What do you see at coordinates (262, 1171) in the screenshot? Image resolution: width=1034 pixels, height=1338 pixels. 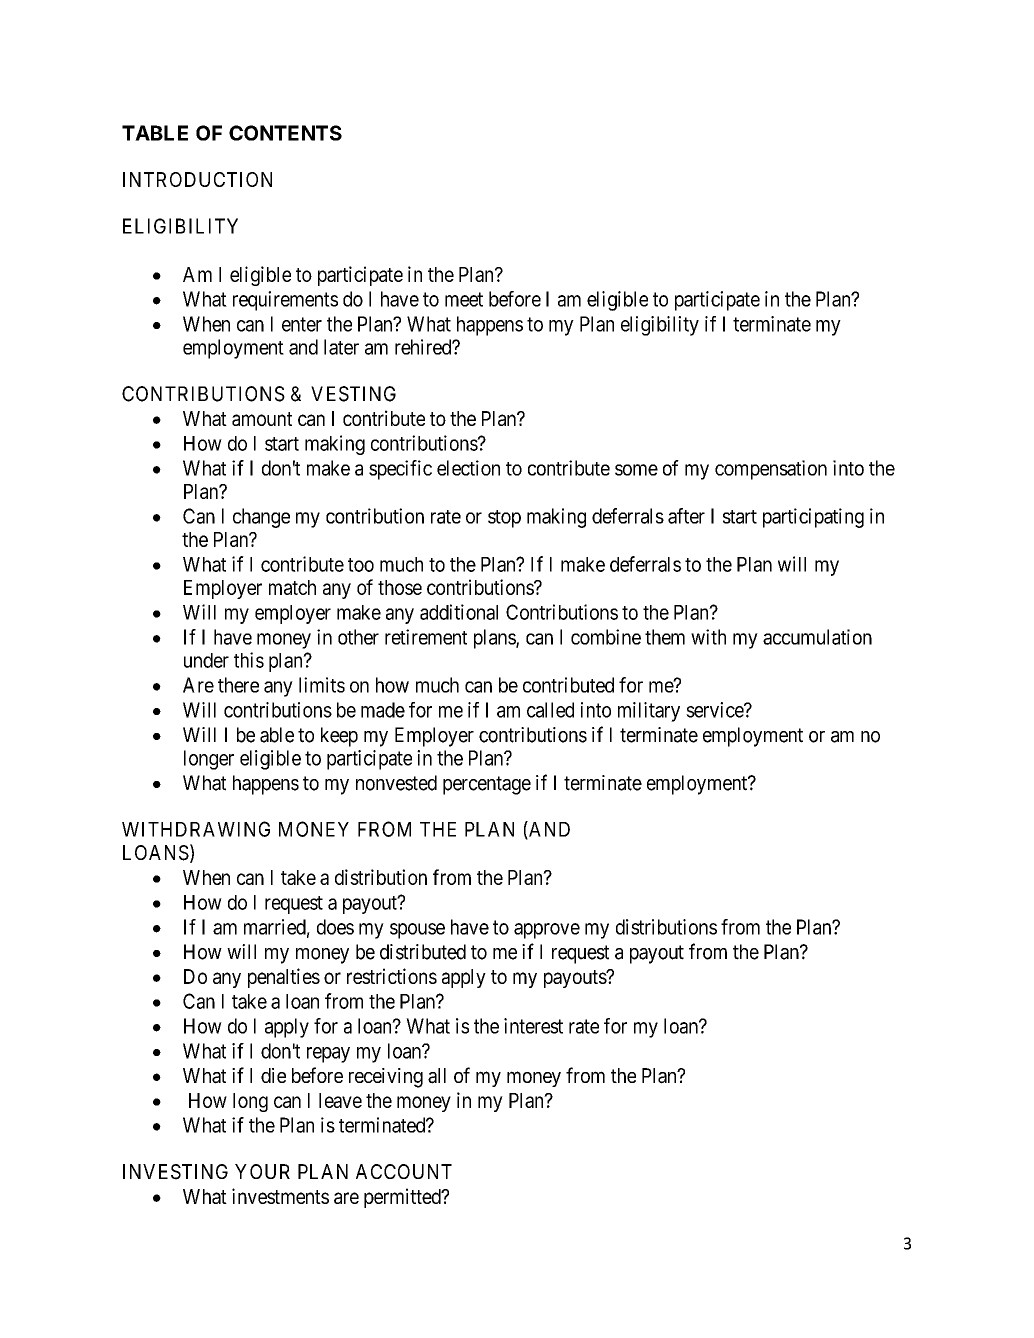 I see `YOUR` at bounding box center [262, 1171].
